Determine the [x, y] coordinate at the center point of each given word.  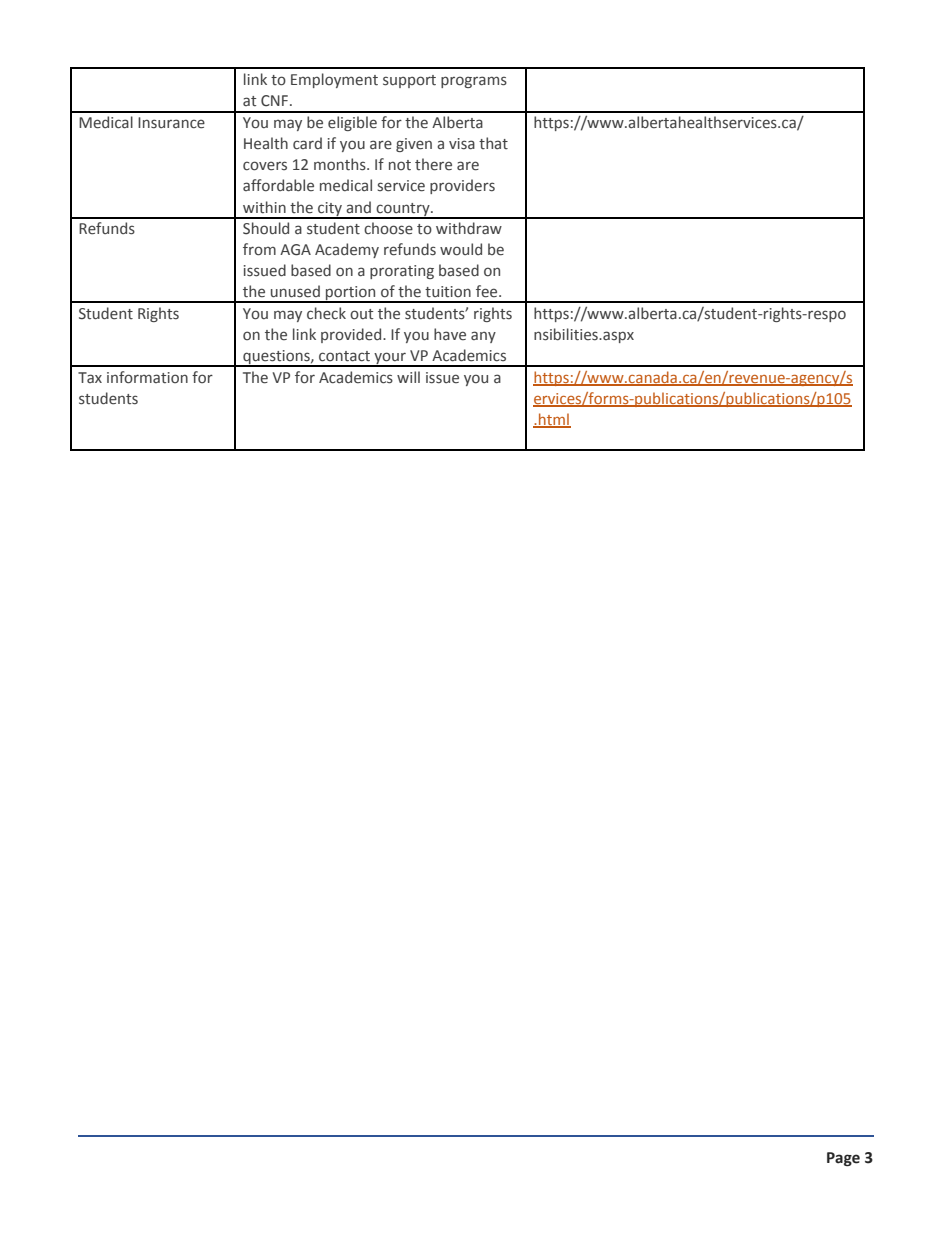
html [554, 420]
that [493, 143]
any [483, 337]
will [408, 377]
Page [843, 1159]
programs [474, 82]
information [147, 377]
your [390, 359]
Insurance [171, 123]
